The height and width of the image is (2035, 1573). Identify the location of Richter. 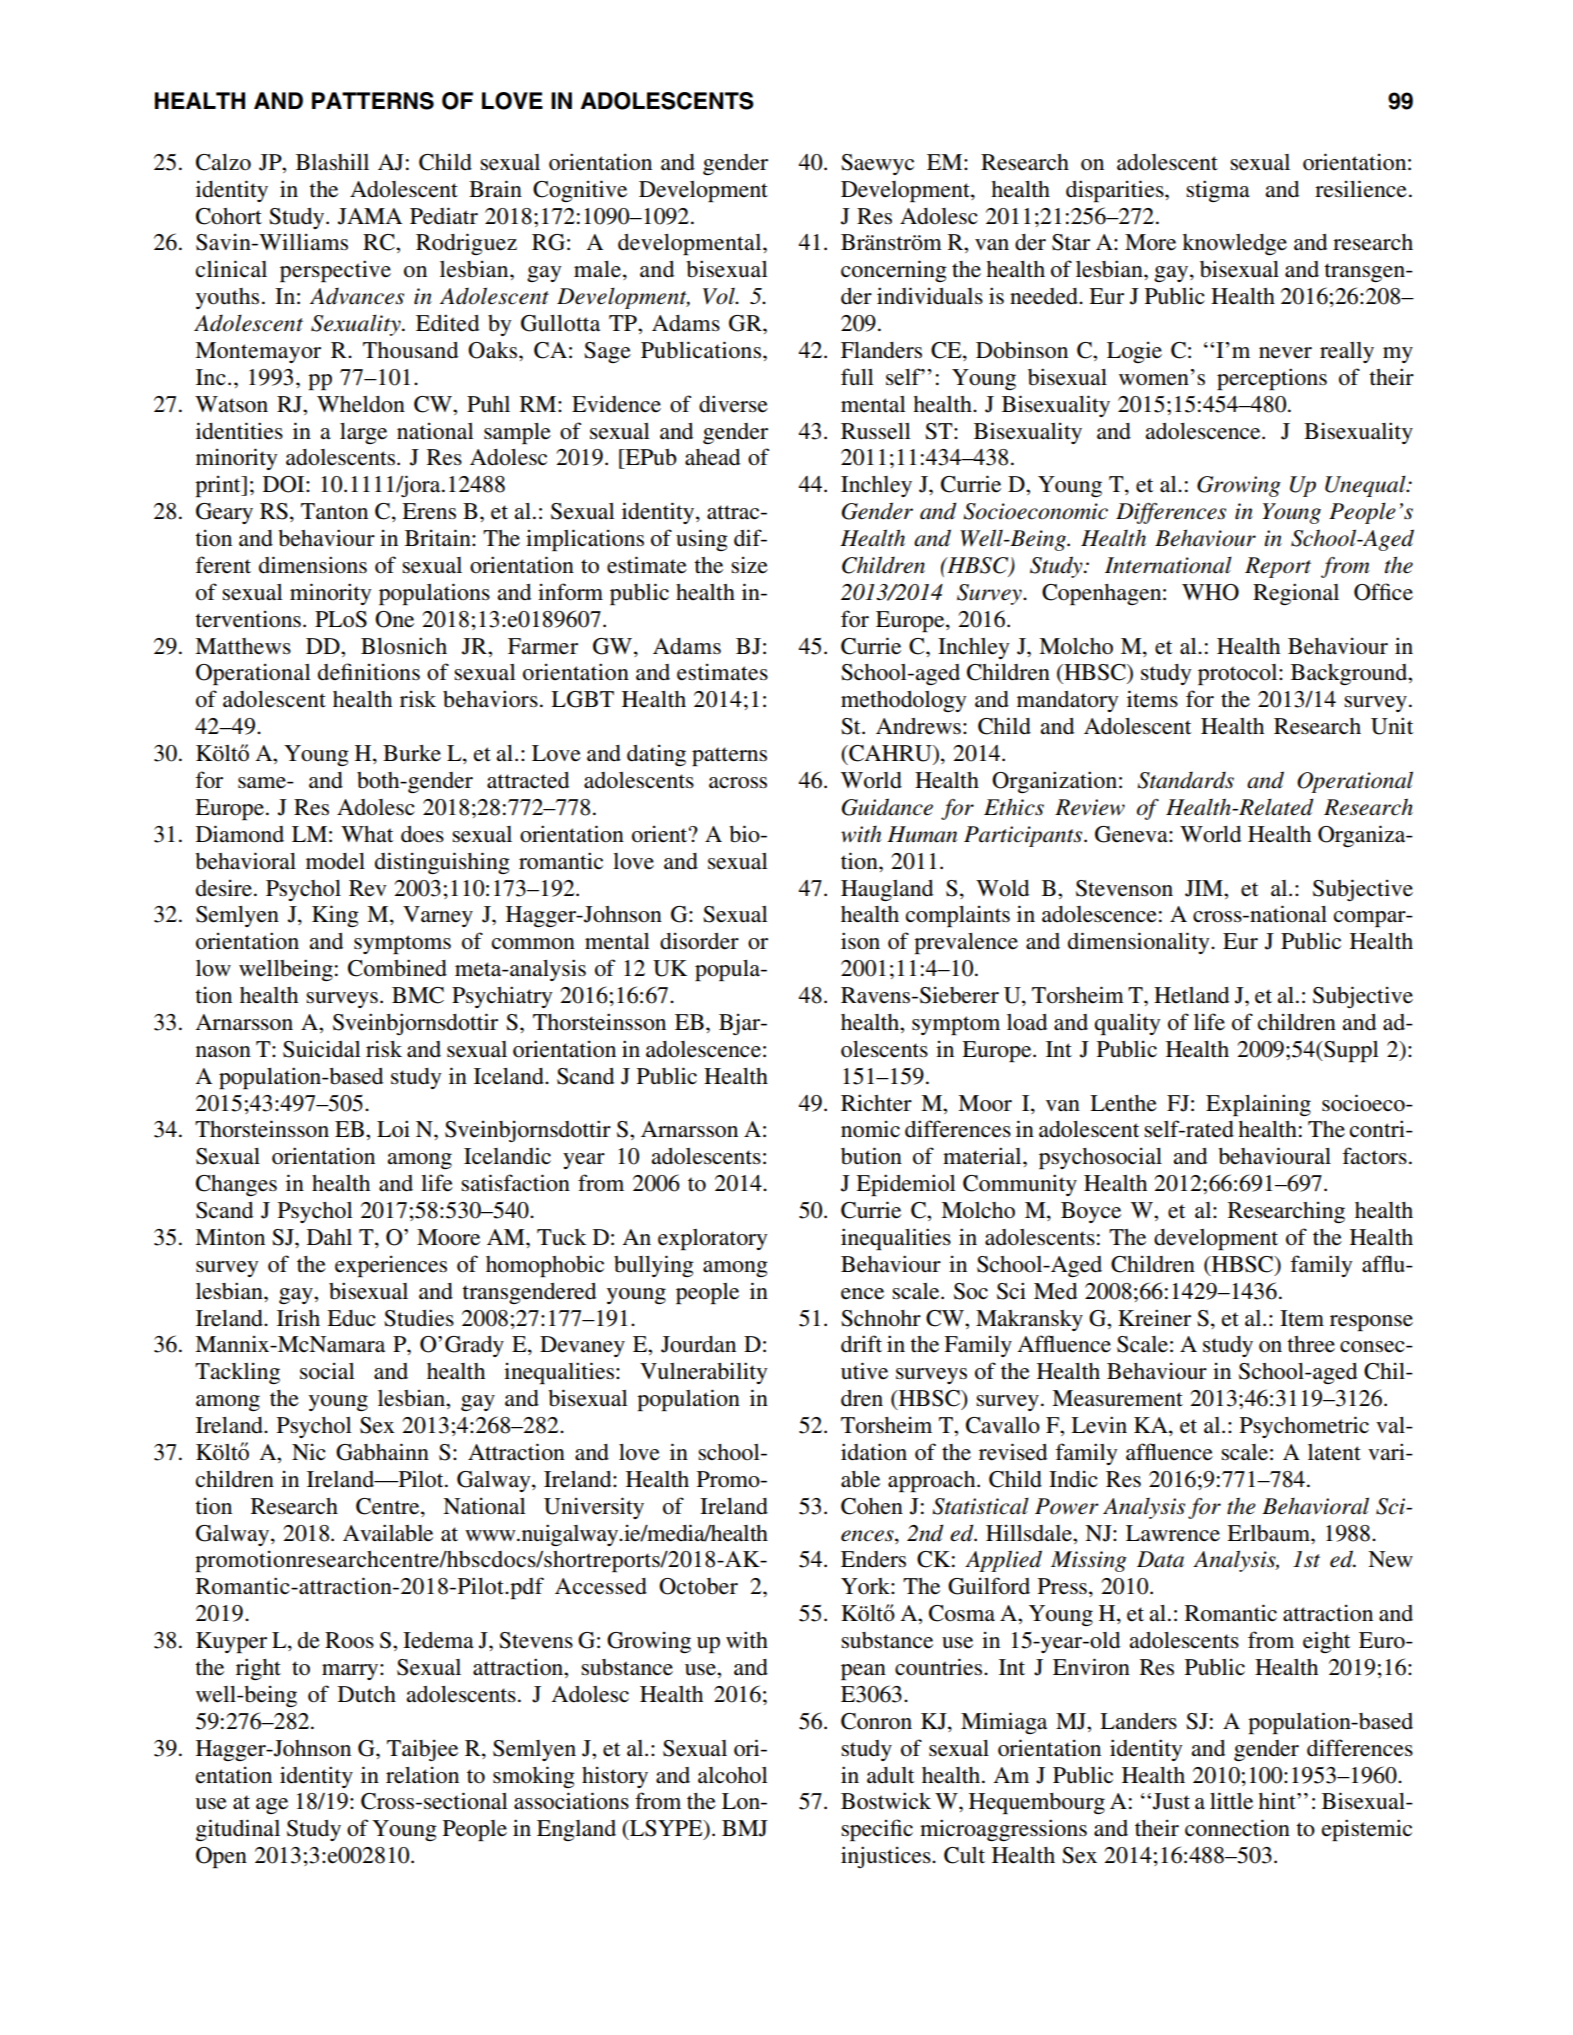
(876, 1103).
